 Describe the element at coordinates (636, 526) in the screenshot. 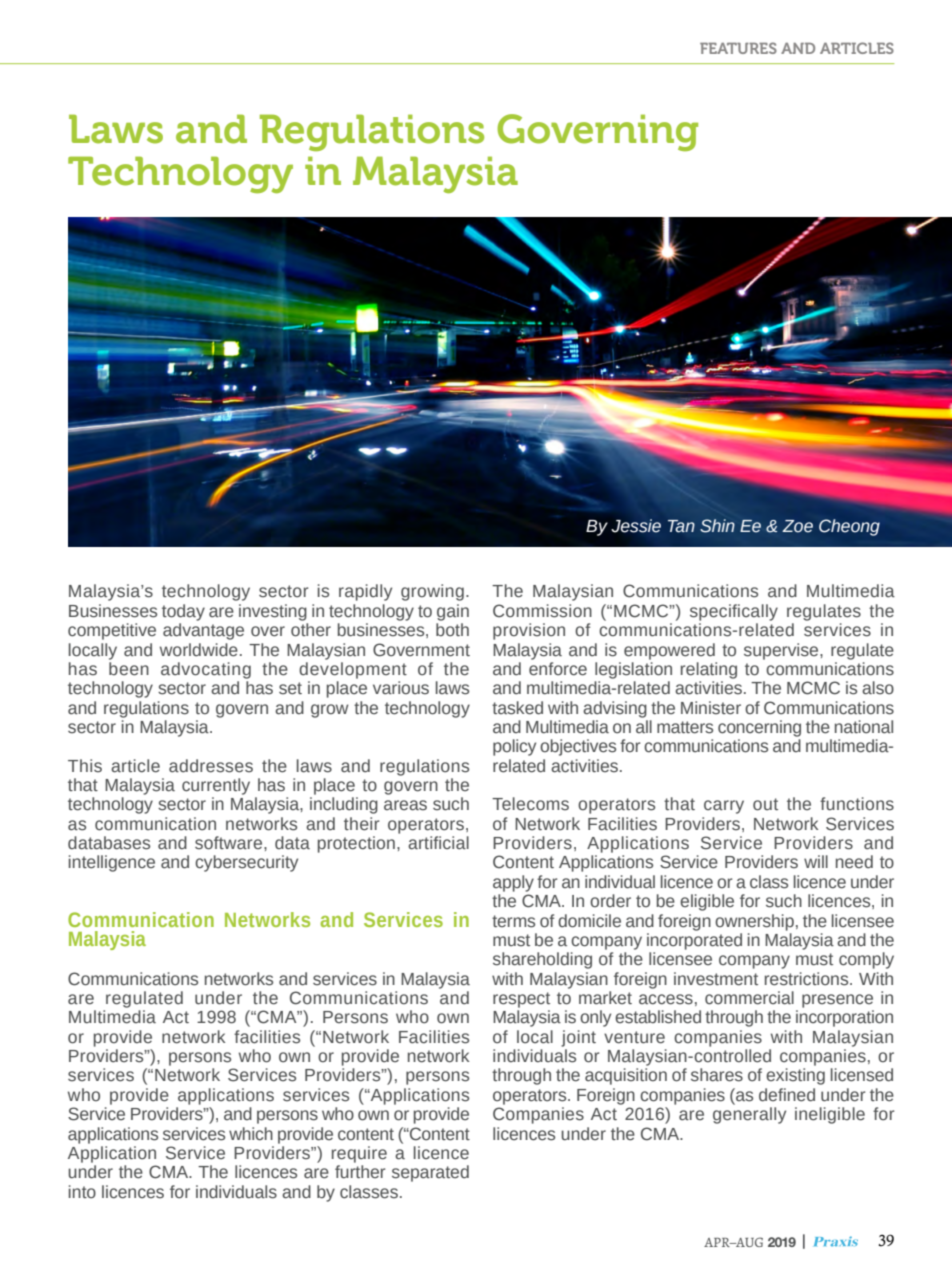

I see `Jessie` at that location.
